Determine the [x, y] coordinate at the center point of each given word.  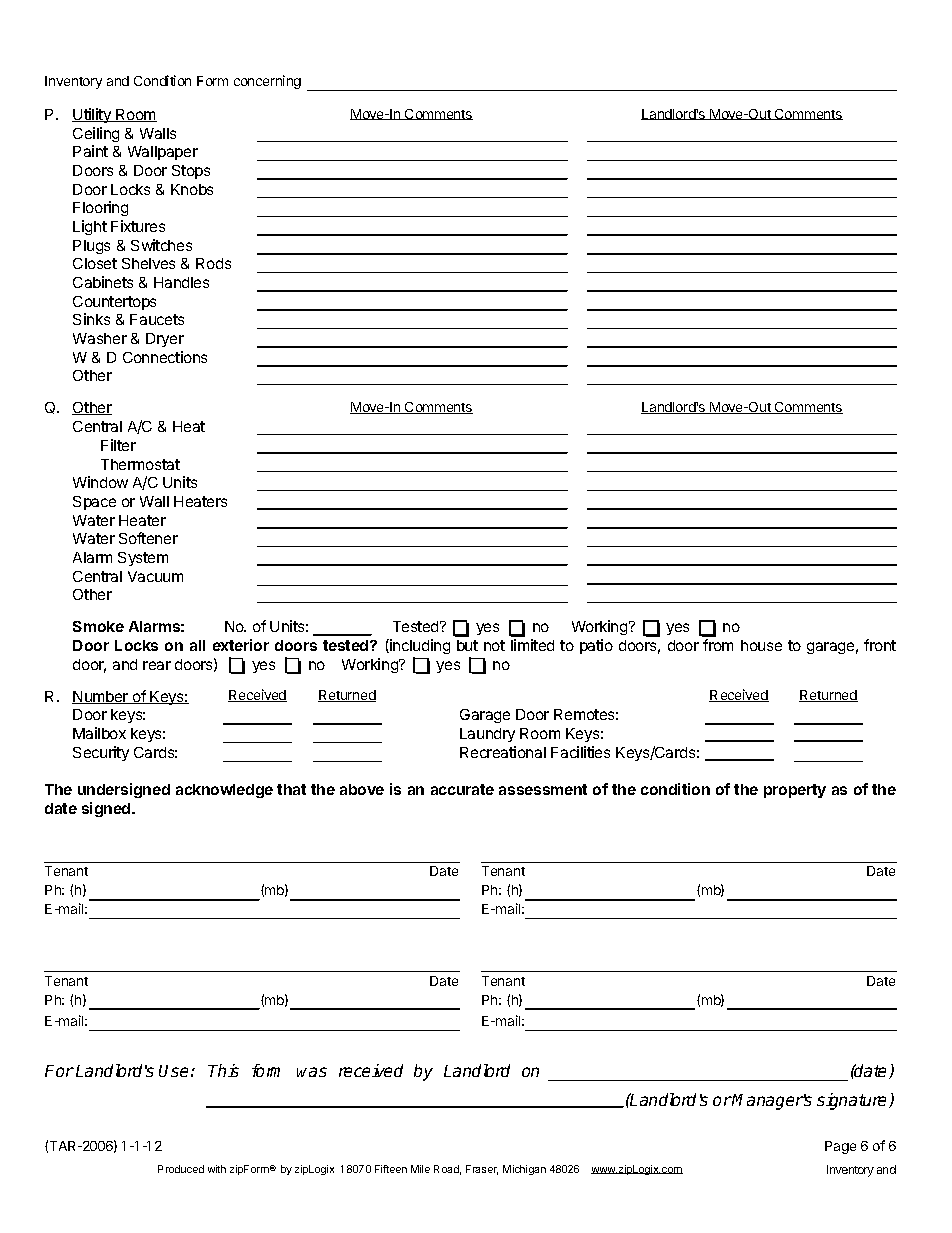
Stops [191, 172]
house [761, 645]
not [494, 645]
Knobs [192, 189]
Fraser [482, 1170]
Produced [181, 1169]
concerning [267, 82]
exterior [241, 645]
